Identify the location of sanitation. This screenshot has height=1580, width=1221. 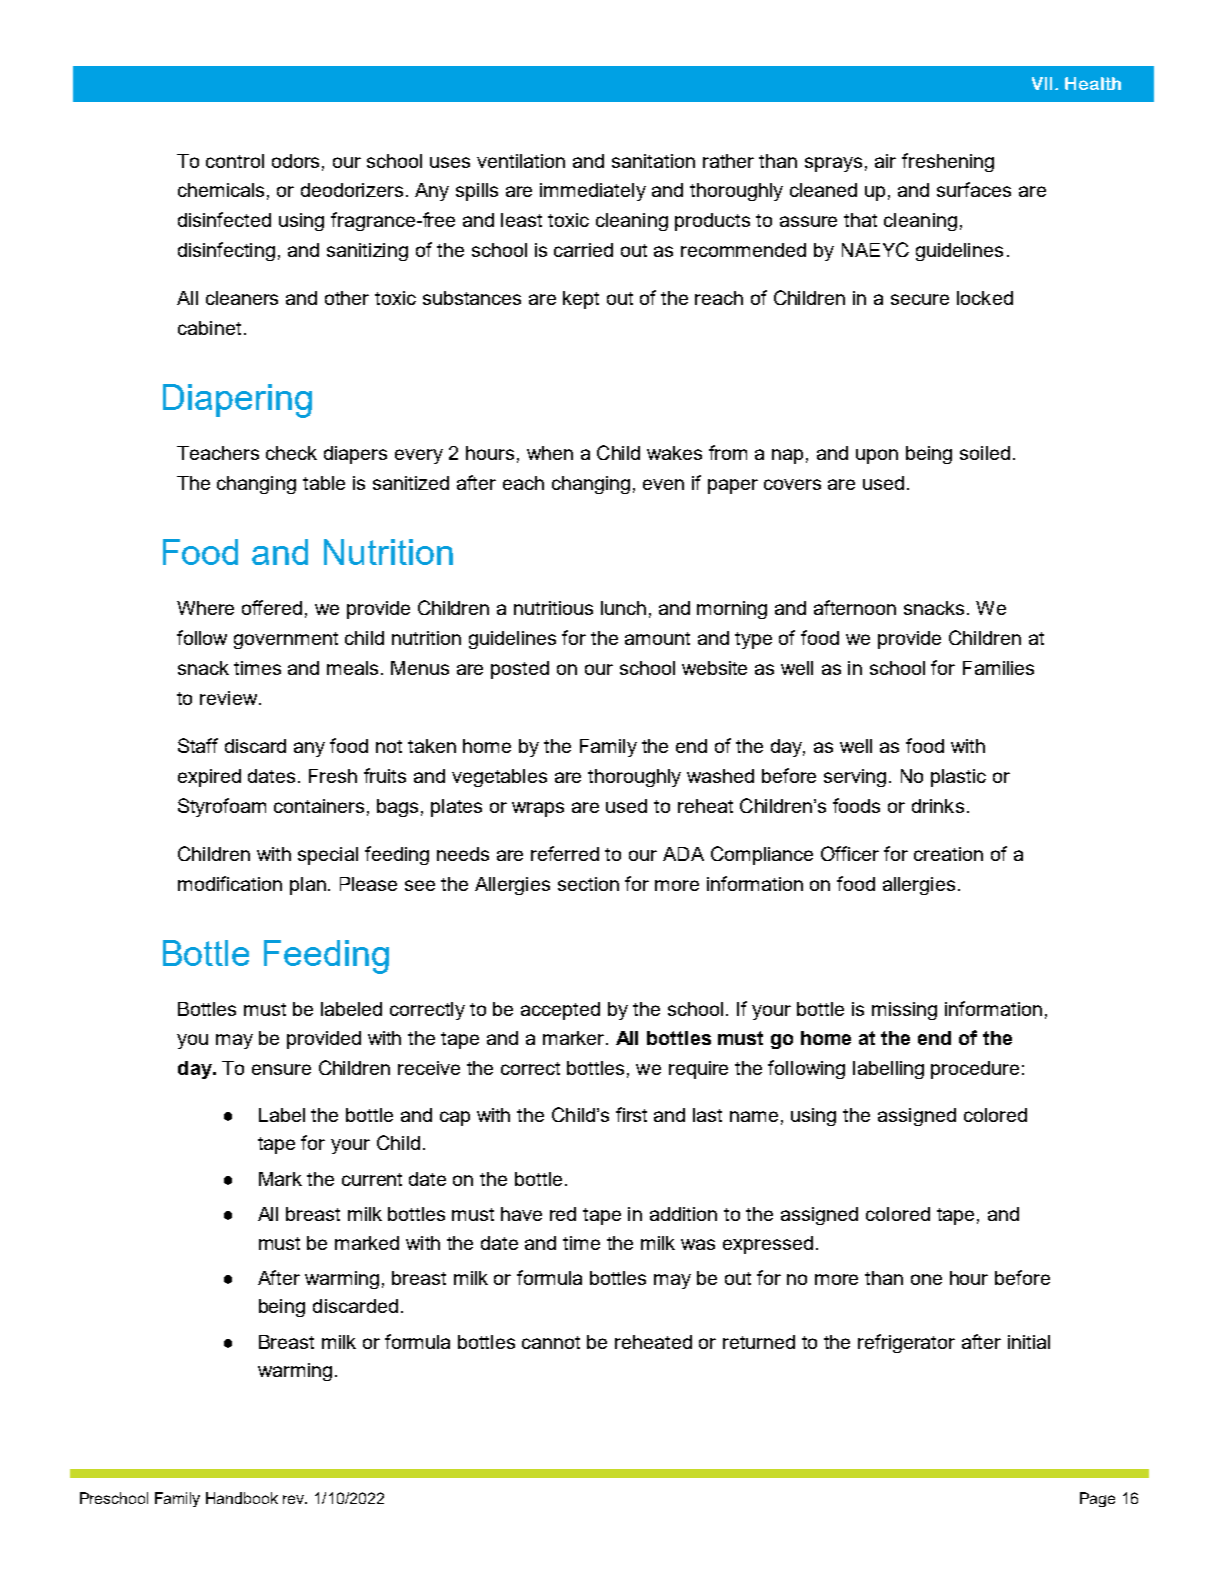
(653, 161).
